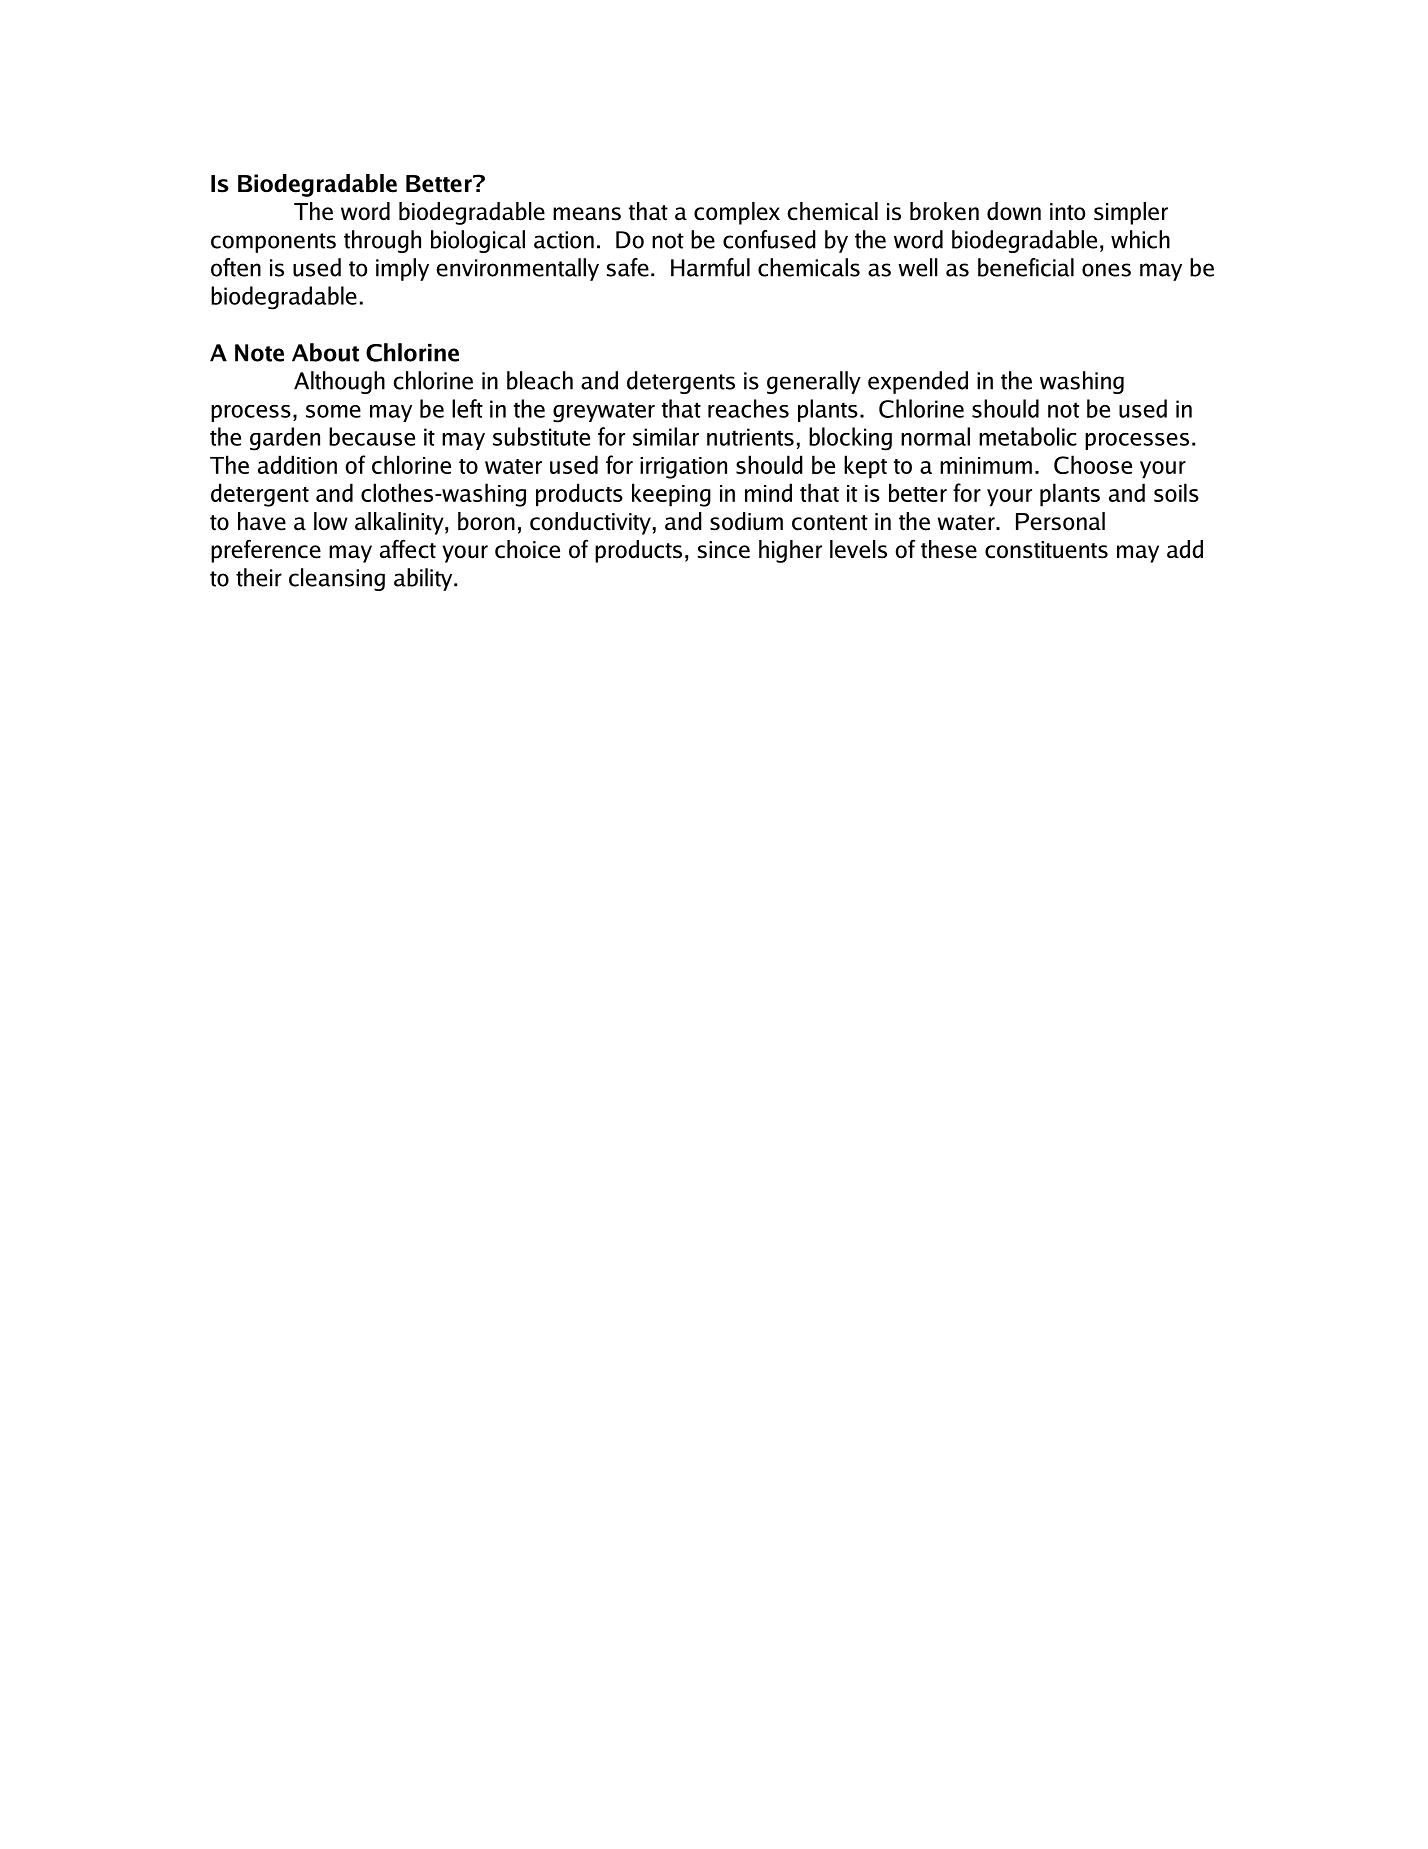 The height and width of the screenshot is (1849, 1428). I want to click on expended, so click(918, 382).
